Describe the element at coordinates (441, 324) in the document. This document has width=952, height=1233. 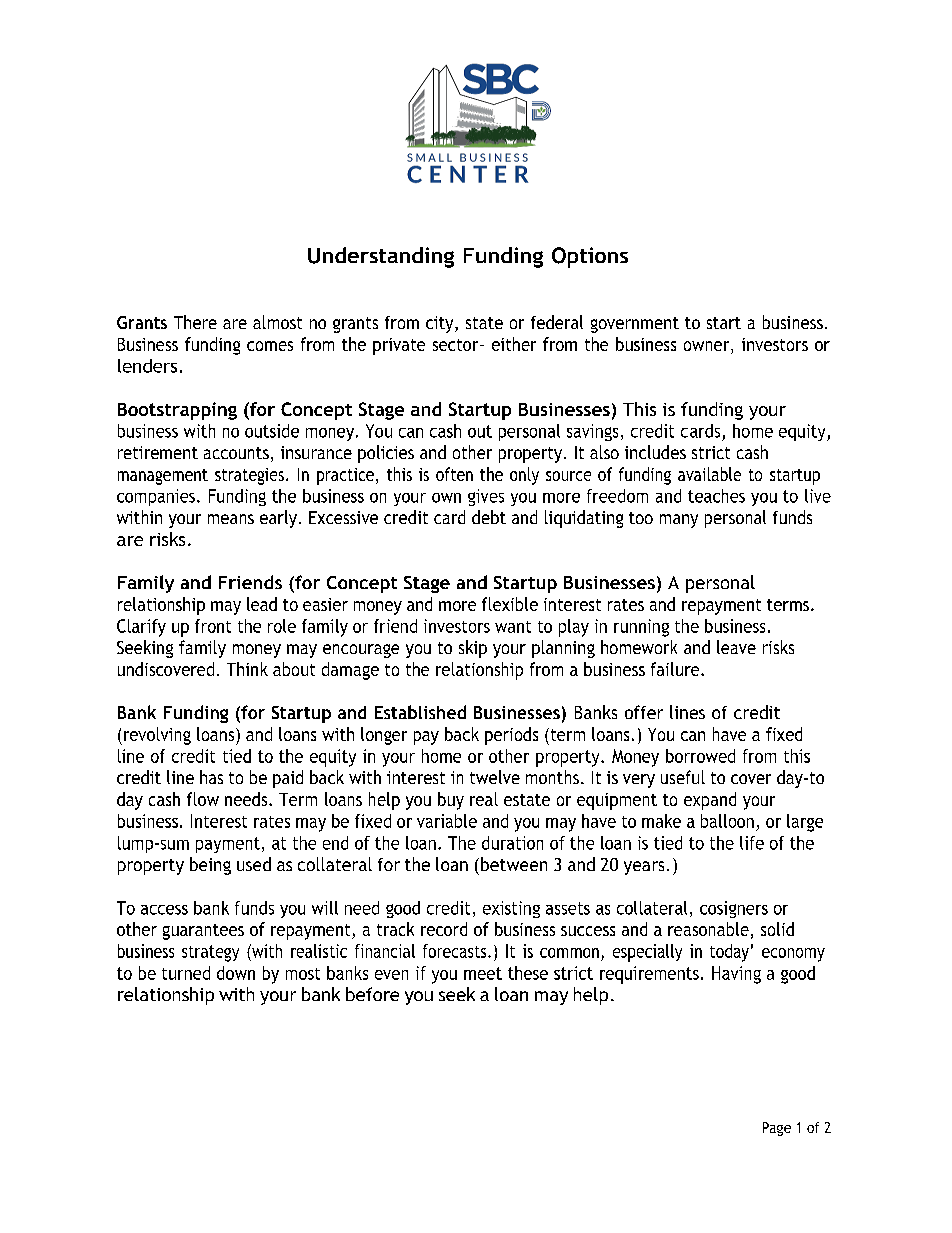
I see `city` at that location.
